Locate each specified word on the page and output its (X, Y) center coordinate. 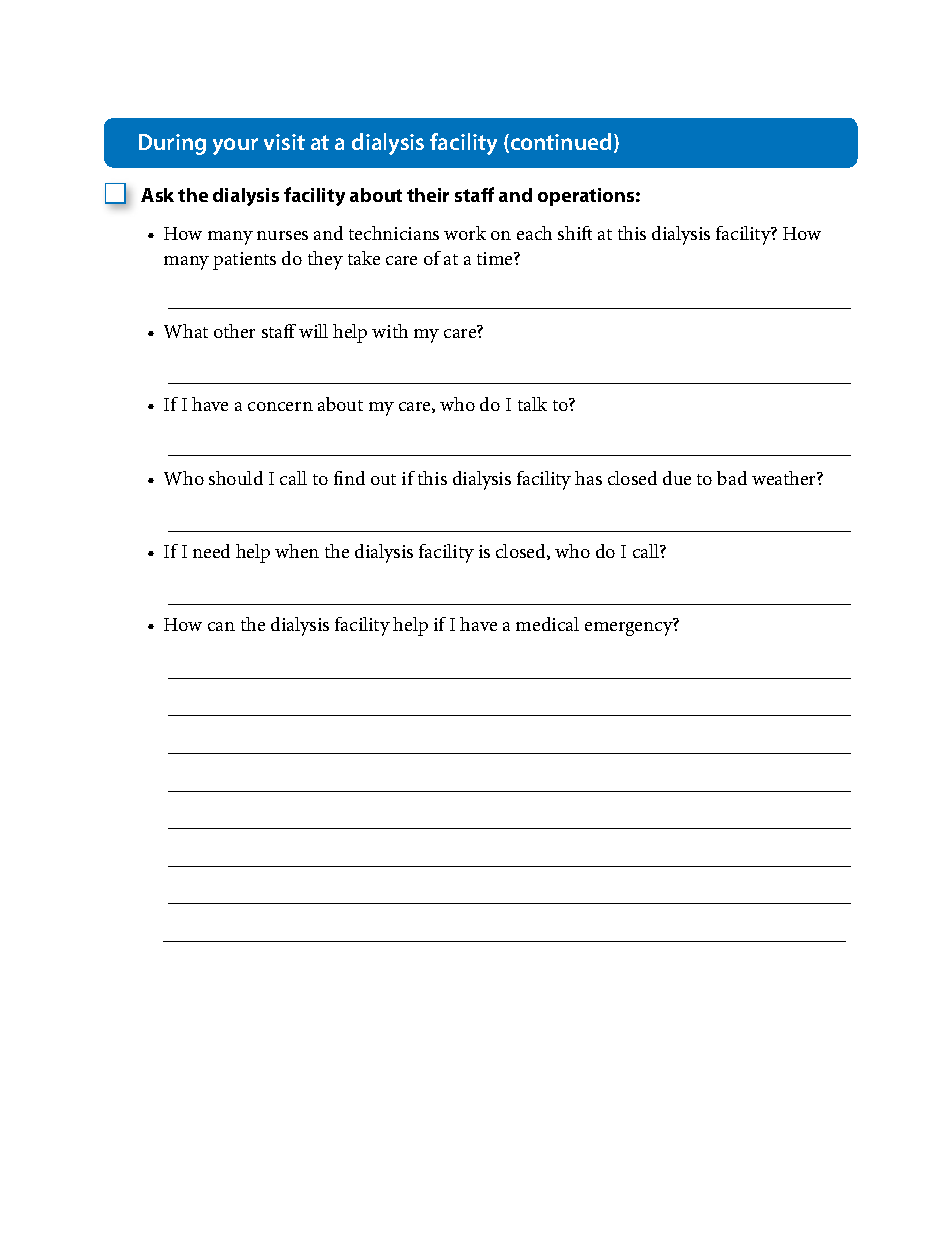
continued (559, 143)
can (221, 626)
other (234, 331)
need (211, 551)
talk (532, 404)
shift (575, 233)
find (349, 478)
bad (732, 478)
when (297, 551)
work (465, 233)
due (677, 478)
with (390, 331)
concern (280, 406)
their (428, 195)
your (235, 146)
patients (244, 261)
